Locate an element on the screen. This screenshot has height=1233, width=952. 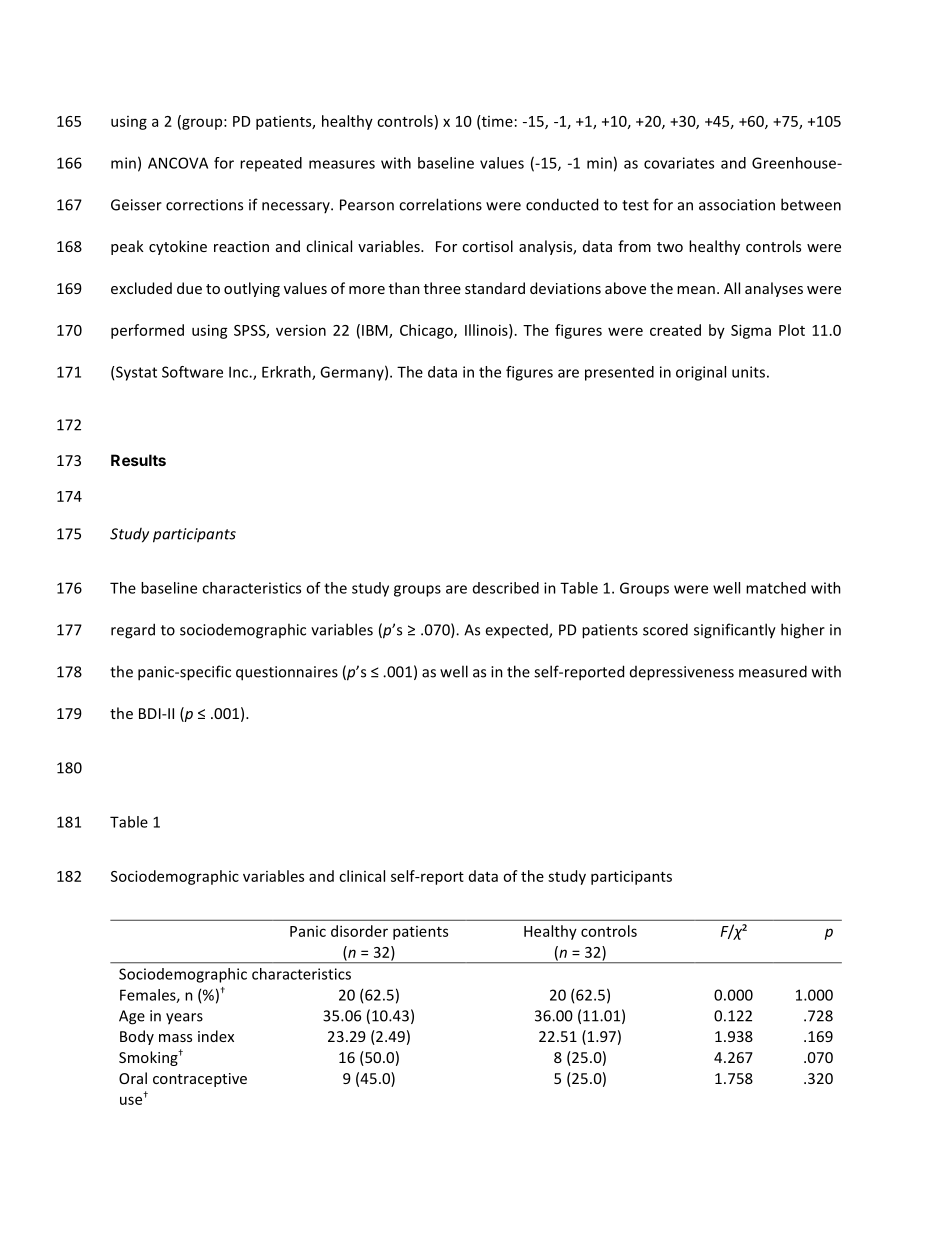
disorder is located at coordinates (359, 931).
